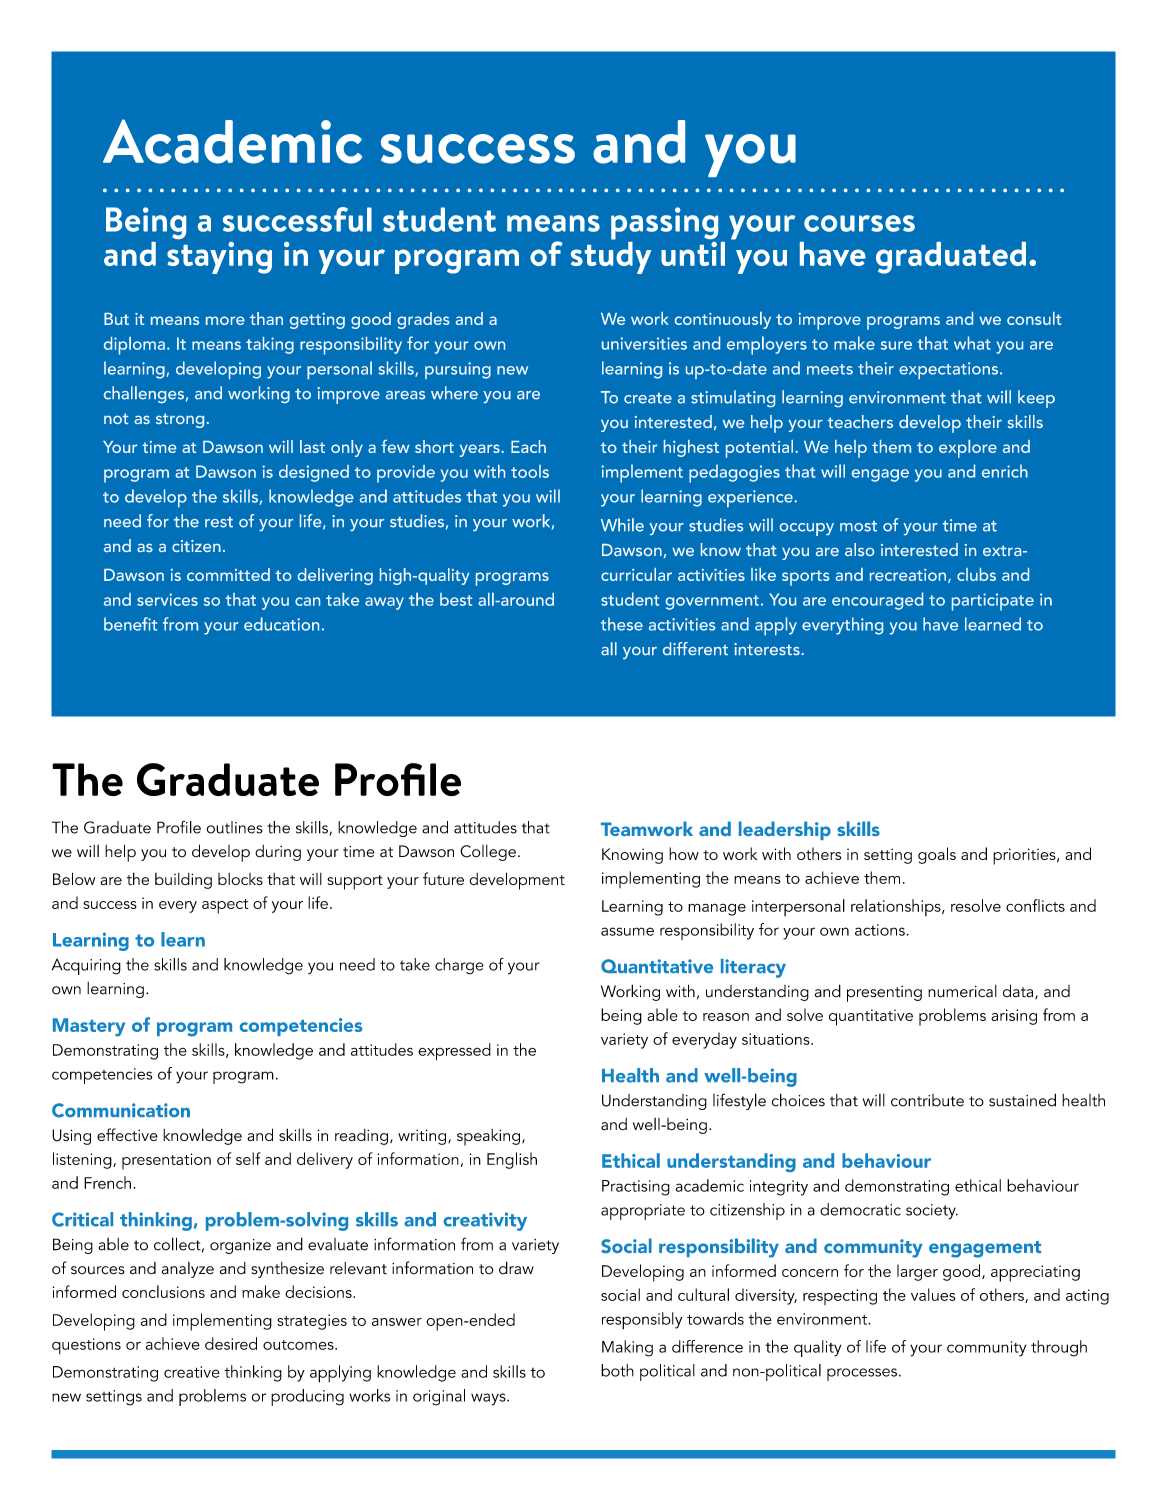 Image resolution: width=1167 pixels, height=1510 pixels. Describe the element at coordinates (622, 624) in the page. I see `these` at that location.
